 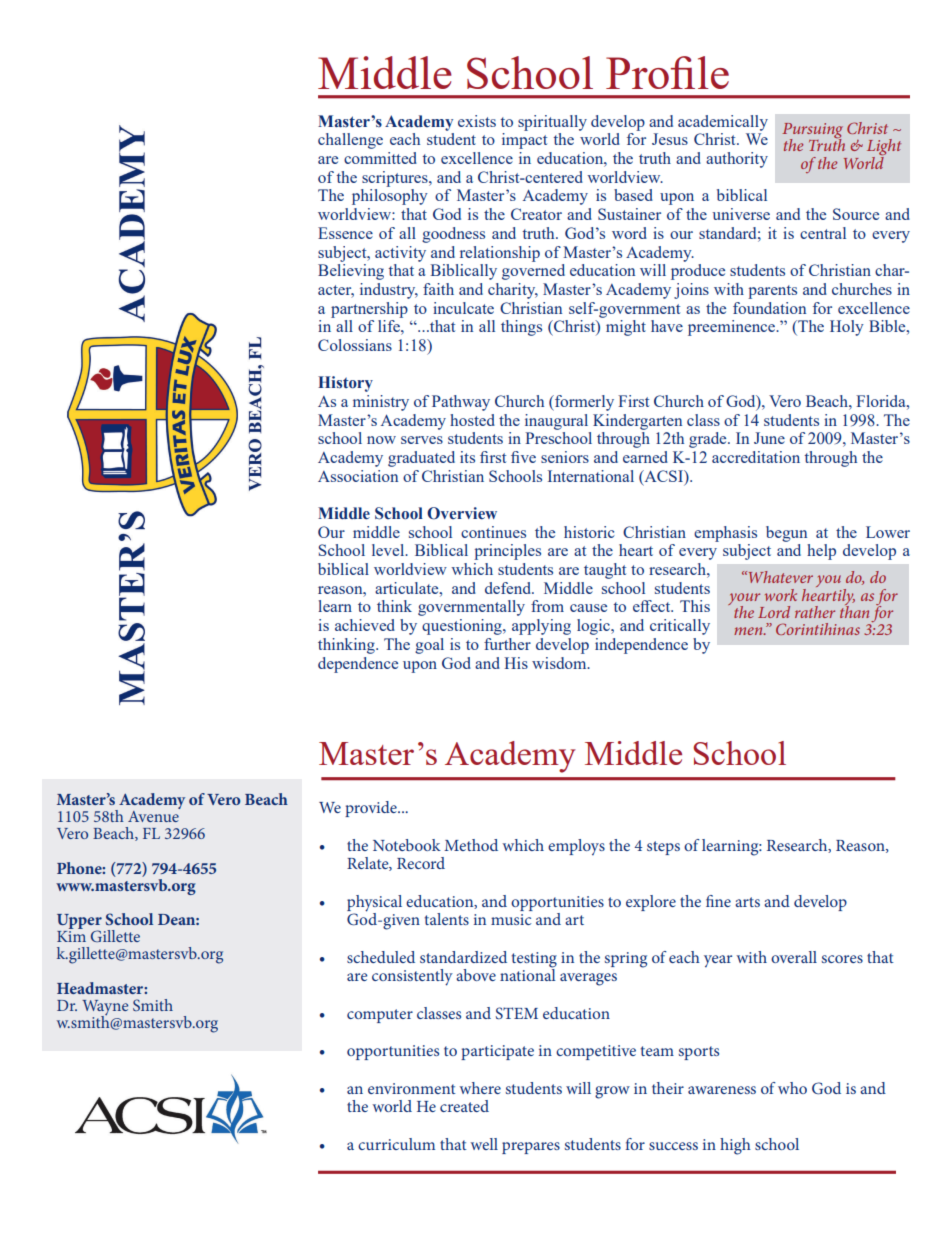 I want to click on Pursuing, so click(x=812, y=132).
